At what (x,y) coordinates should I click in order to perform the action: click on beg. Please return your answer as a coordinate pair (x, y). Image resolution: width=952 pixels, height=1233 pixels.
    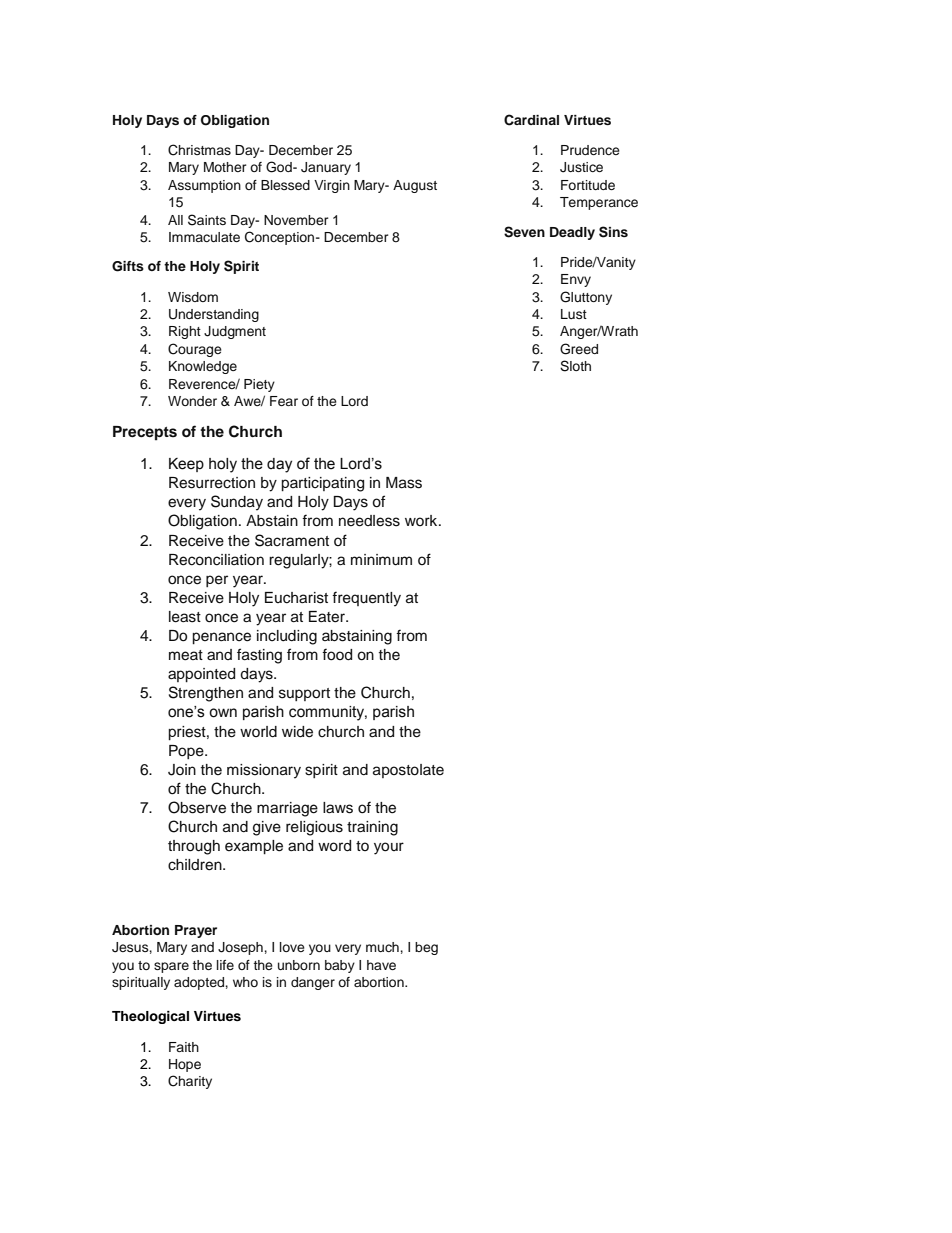
    Looking at the image, I should click on (426, 948).
